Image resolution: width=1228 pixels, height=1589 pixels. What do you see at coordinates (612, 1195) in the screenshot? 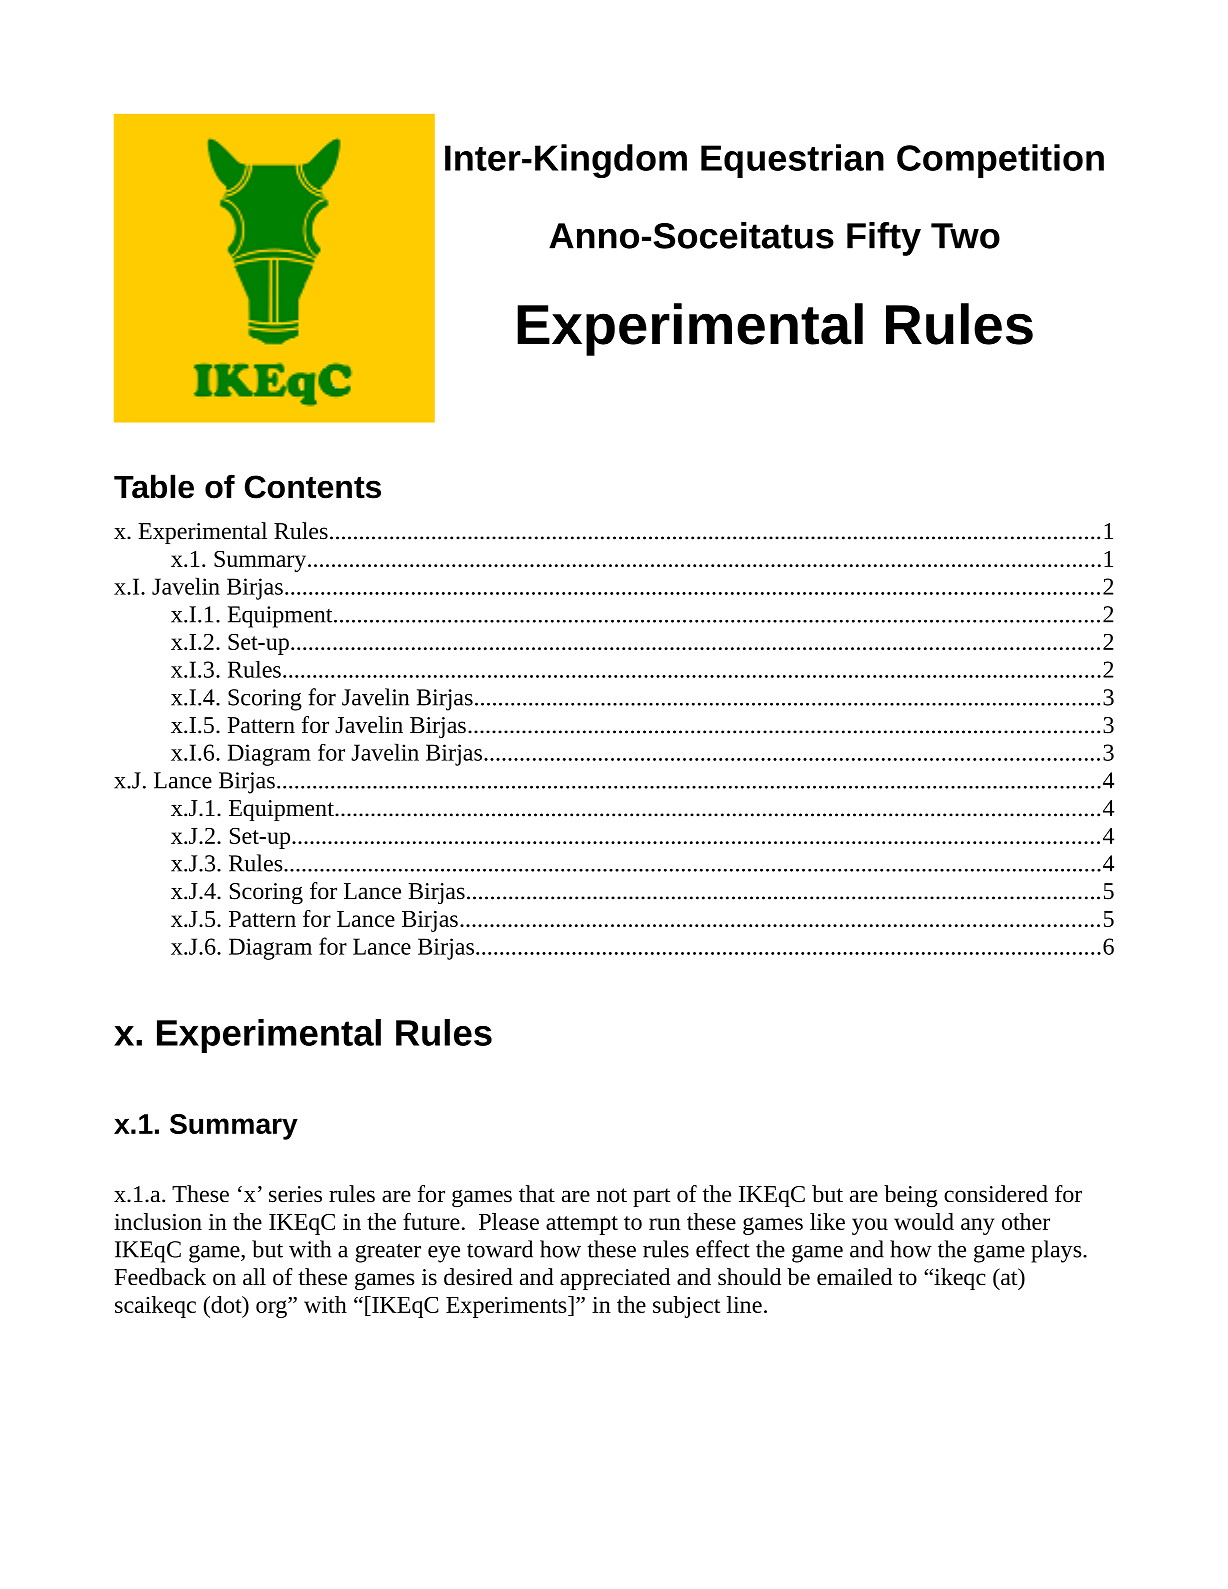
I see `not` at bounding box center [612, 1195].
